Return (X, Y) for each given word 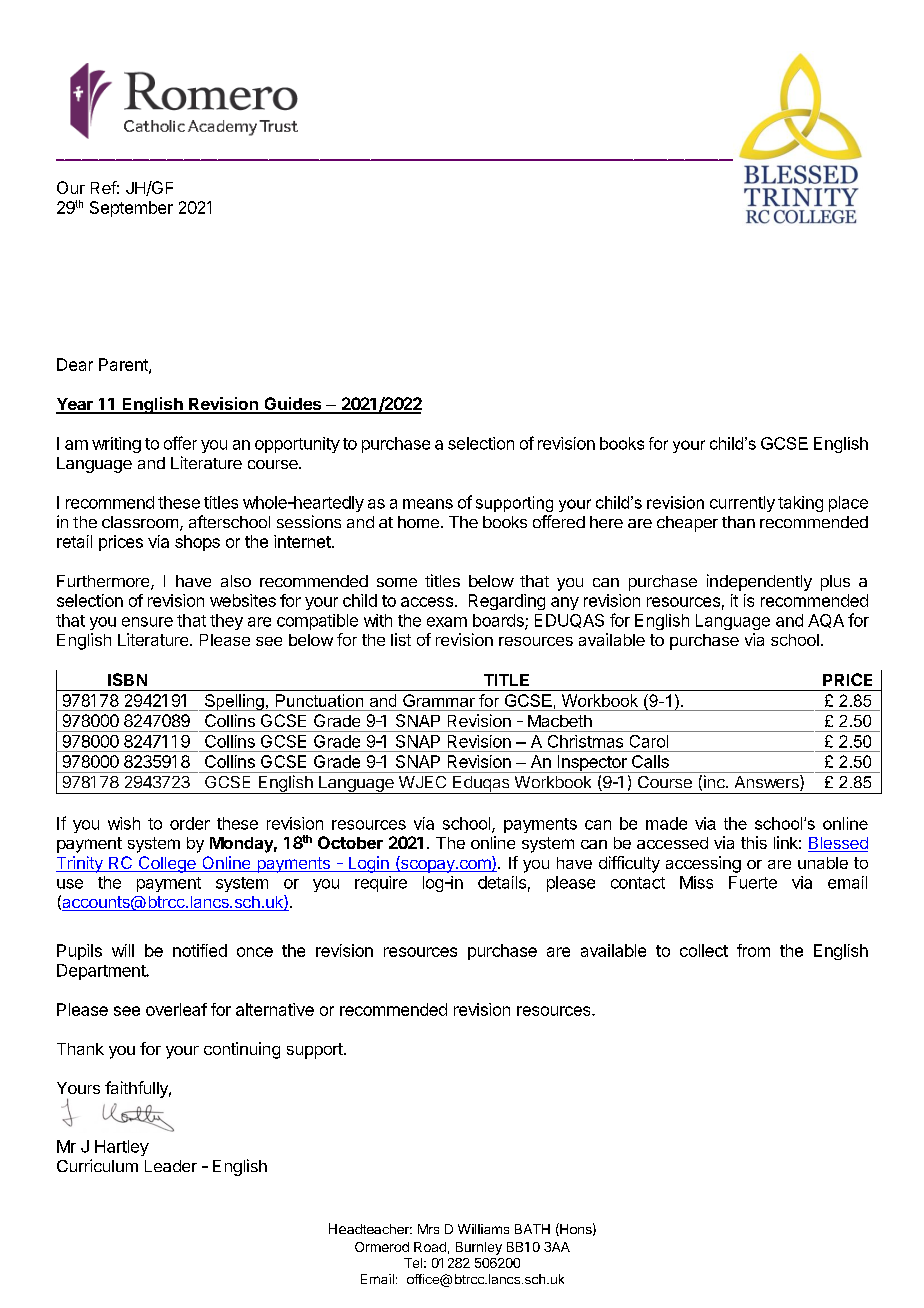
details (502, 882)
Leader (171, 1166)
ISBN (127, 679)
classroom (140, 522)
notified (200, 950)
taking (800, 504)
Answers (768, 783)
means (428, 504)
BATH (532, 1229)
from (753, 950)
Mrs (428, 1229)
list (401, 639)
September (131, 209)
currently (742, 504)
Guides (293, 405)
